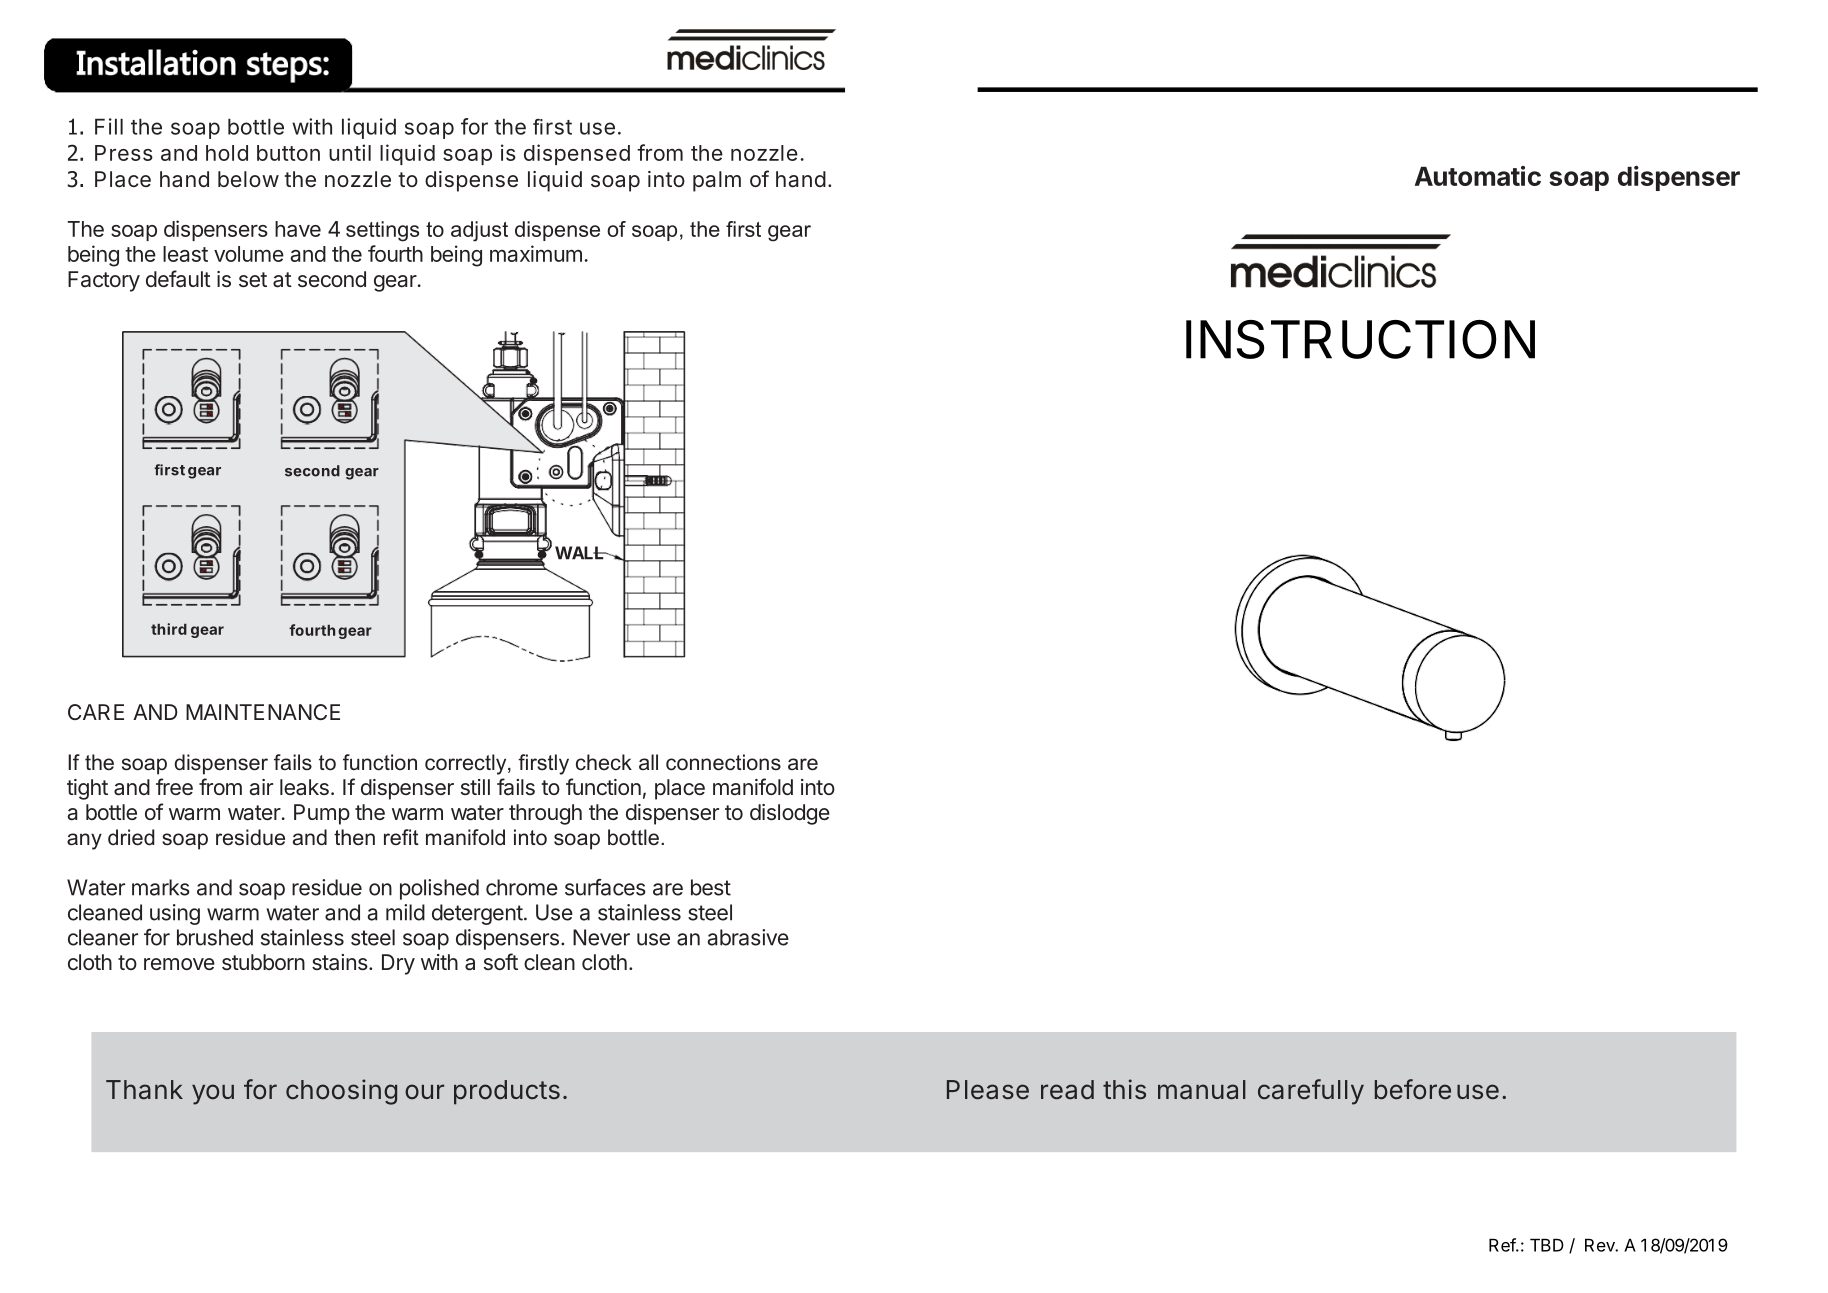  Describe the element at coordinates (790, 814) in the image. I see `dislodge` at that location.
